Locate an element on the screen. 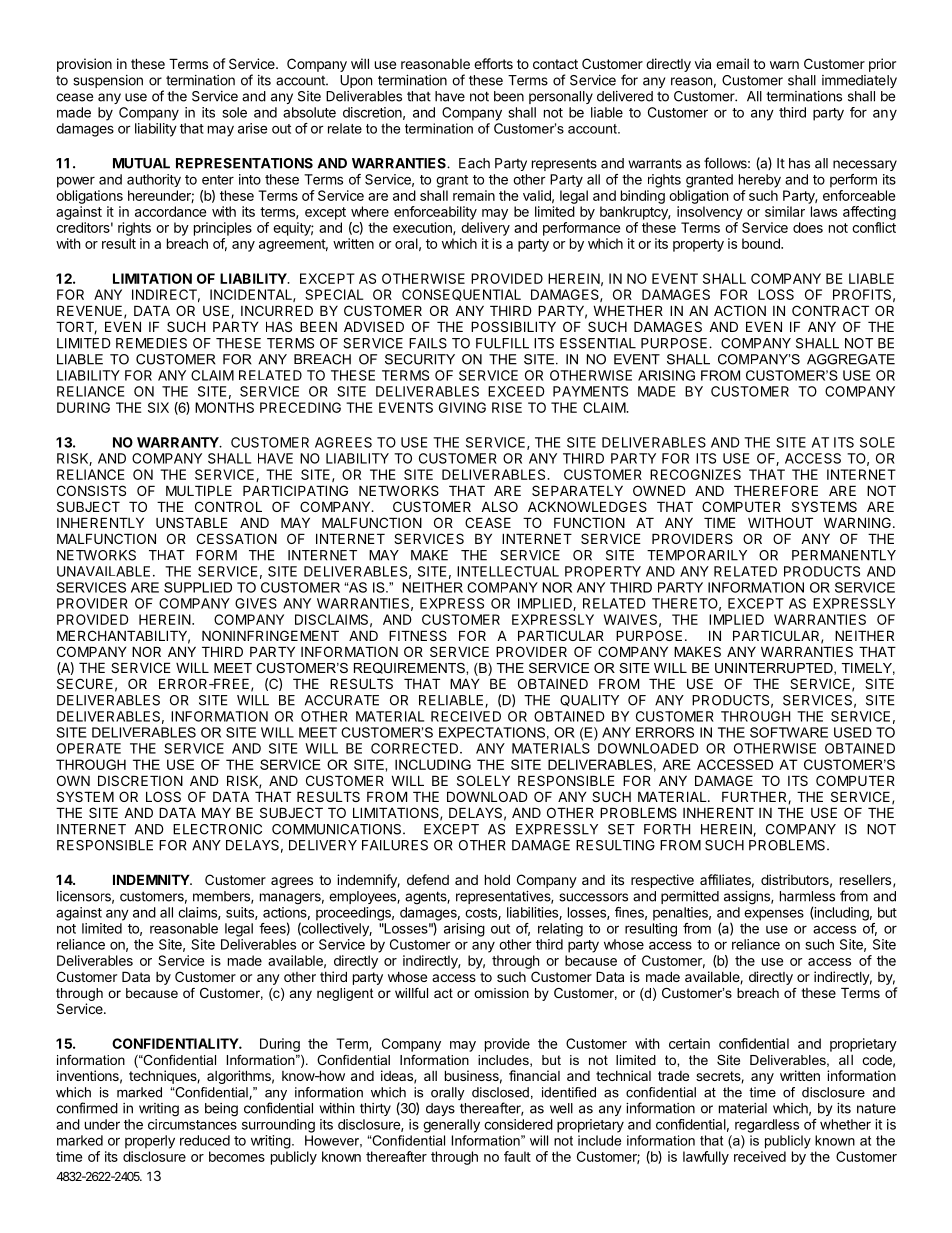  efforts is located at coordinates (493, 63).
